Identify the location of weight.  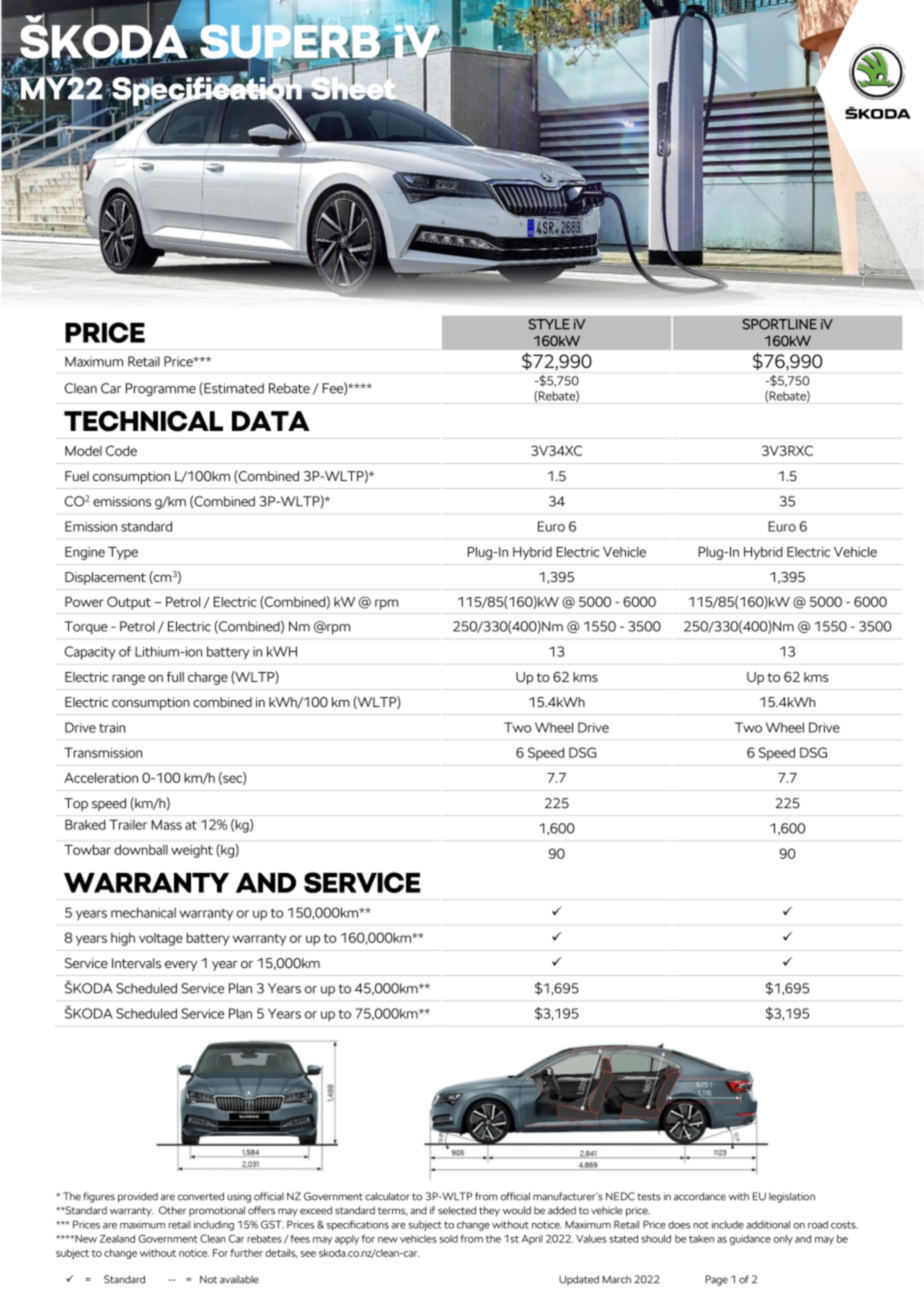
(192, 851).
